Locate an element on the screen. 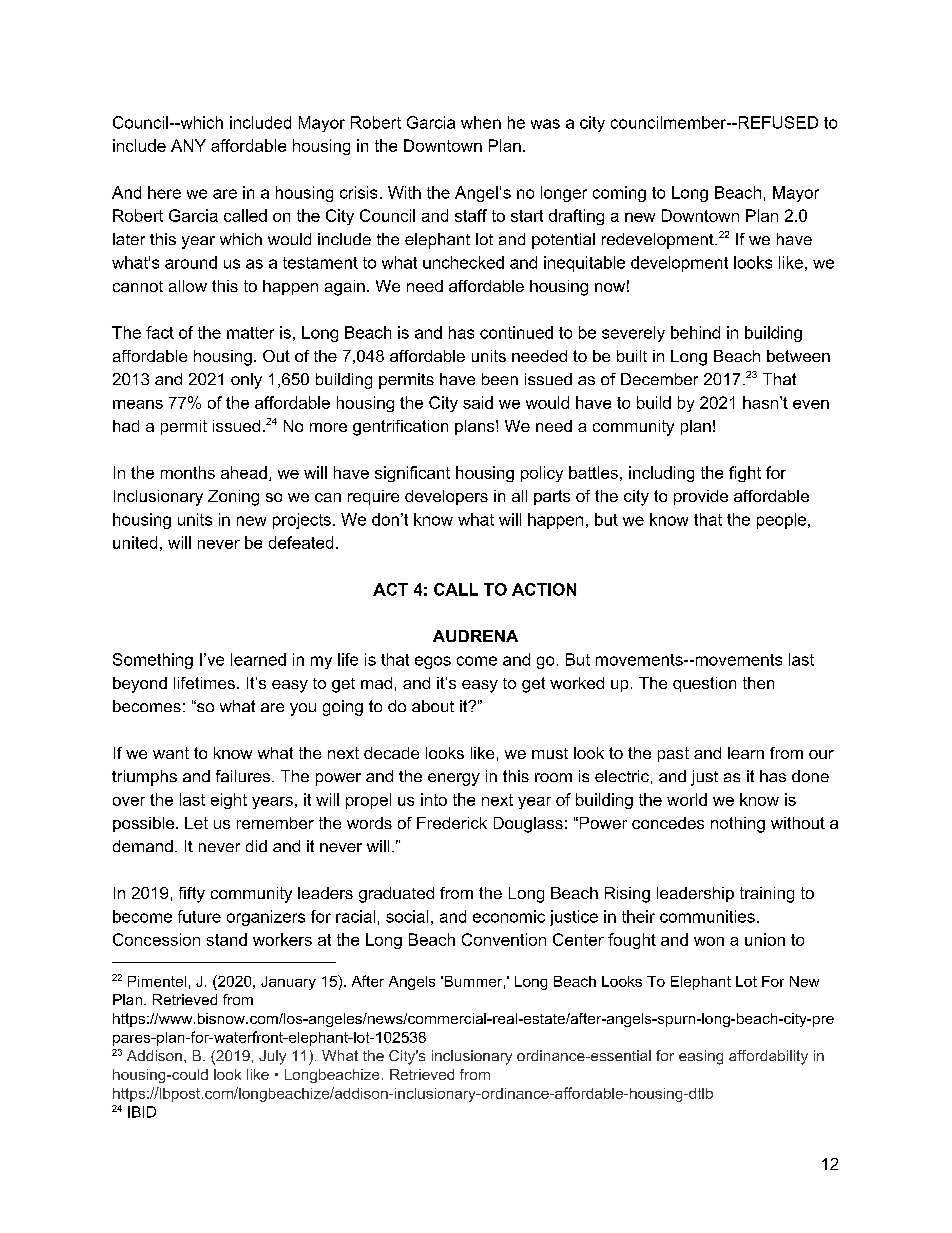 The width and height of the screenshot is (952, 1233). developers is located at coordinates (446, 497).
